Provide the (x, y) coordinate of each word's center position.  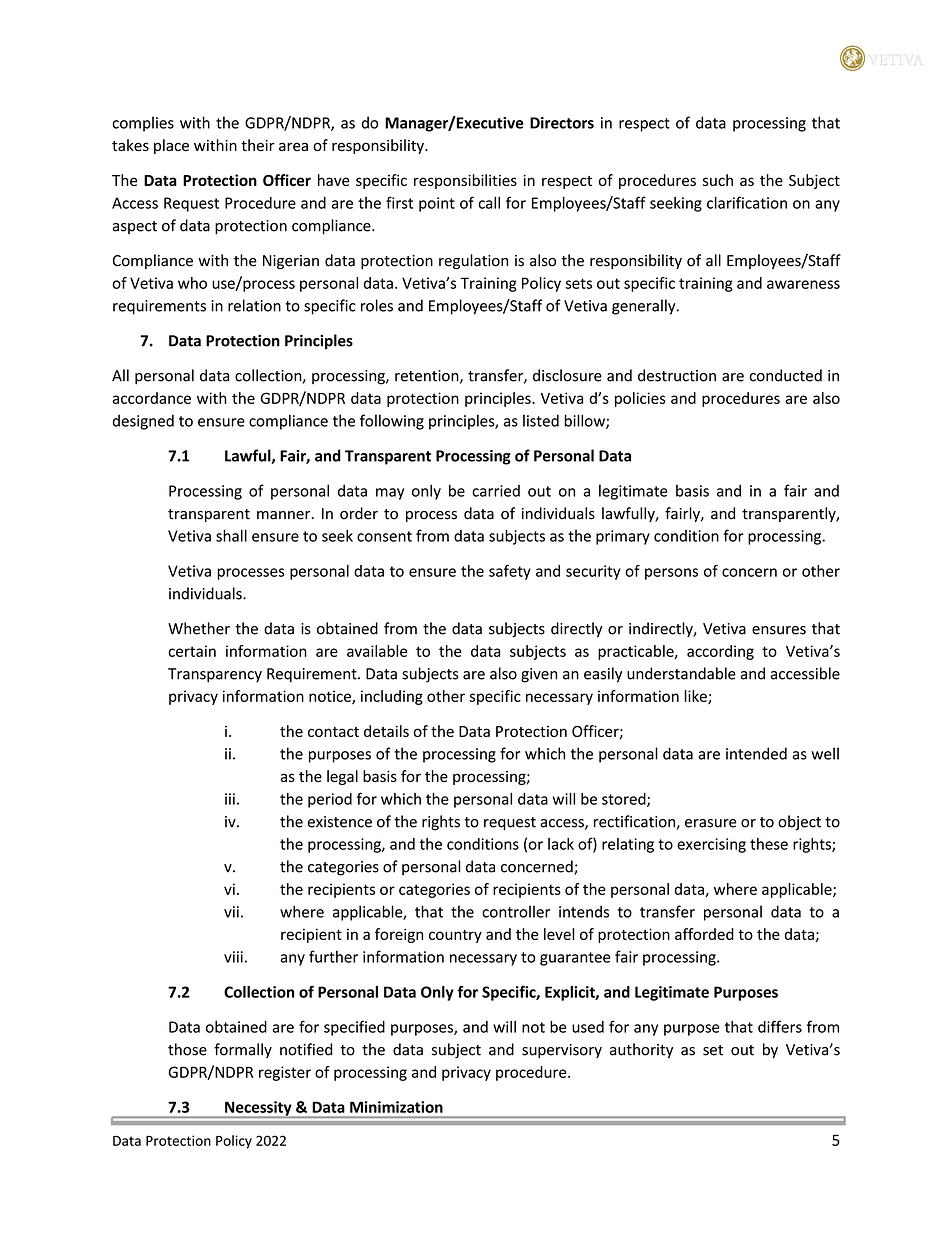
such (718, 180)
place (171, 146)
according (720, 652)
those (187, 1049)
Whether (199, 628)
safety (510, 572)
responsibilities (465, 181)
